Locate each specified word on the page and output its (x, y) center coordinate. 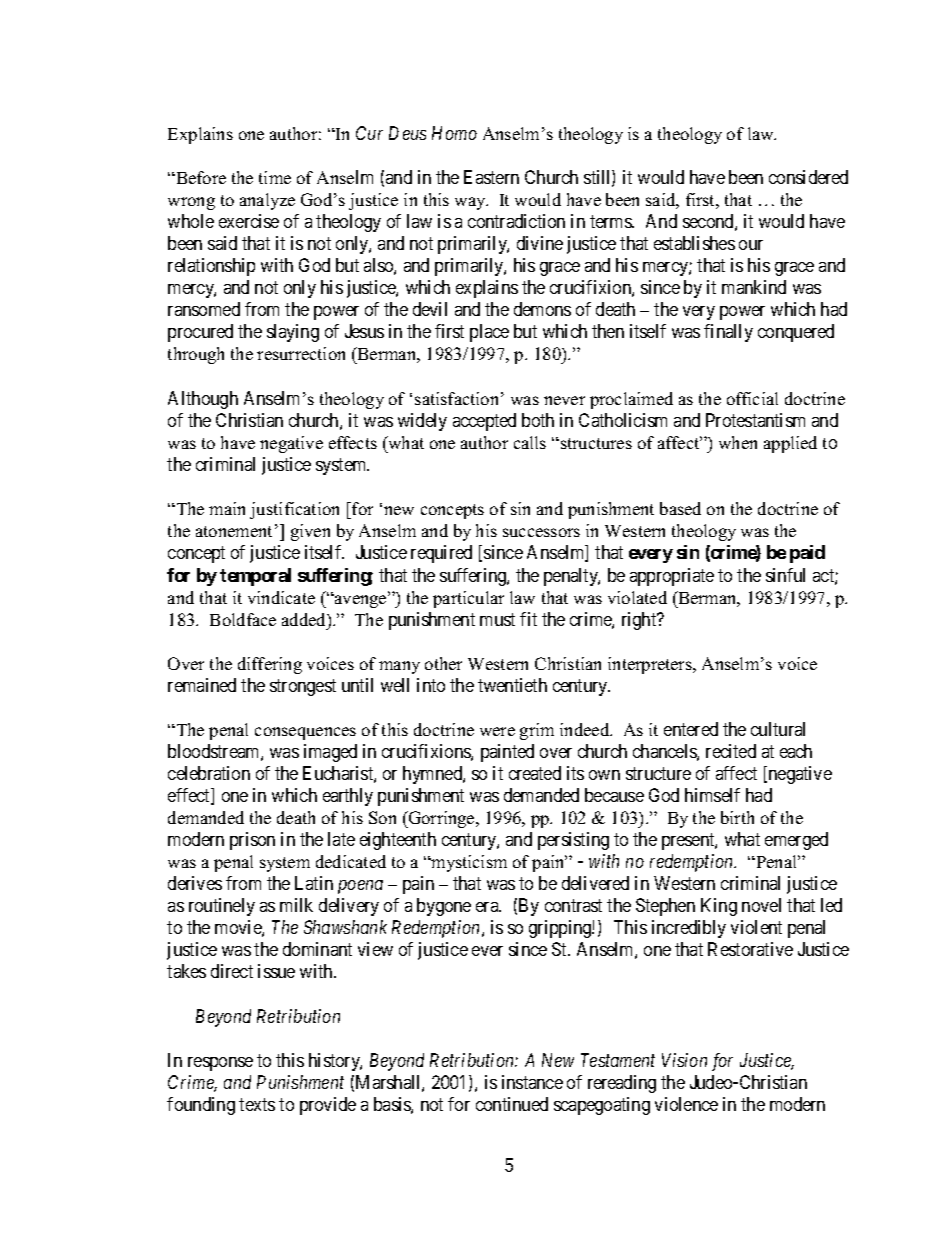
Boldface (243, 619)
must (497, 619)
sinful (785, 575)
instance (532, 1082)
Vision (684, 1060)
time (275, 177)
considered (808, 177)
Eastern (491, 177)
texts (257, 1104)
